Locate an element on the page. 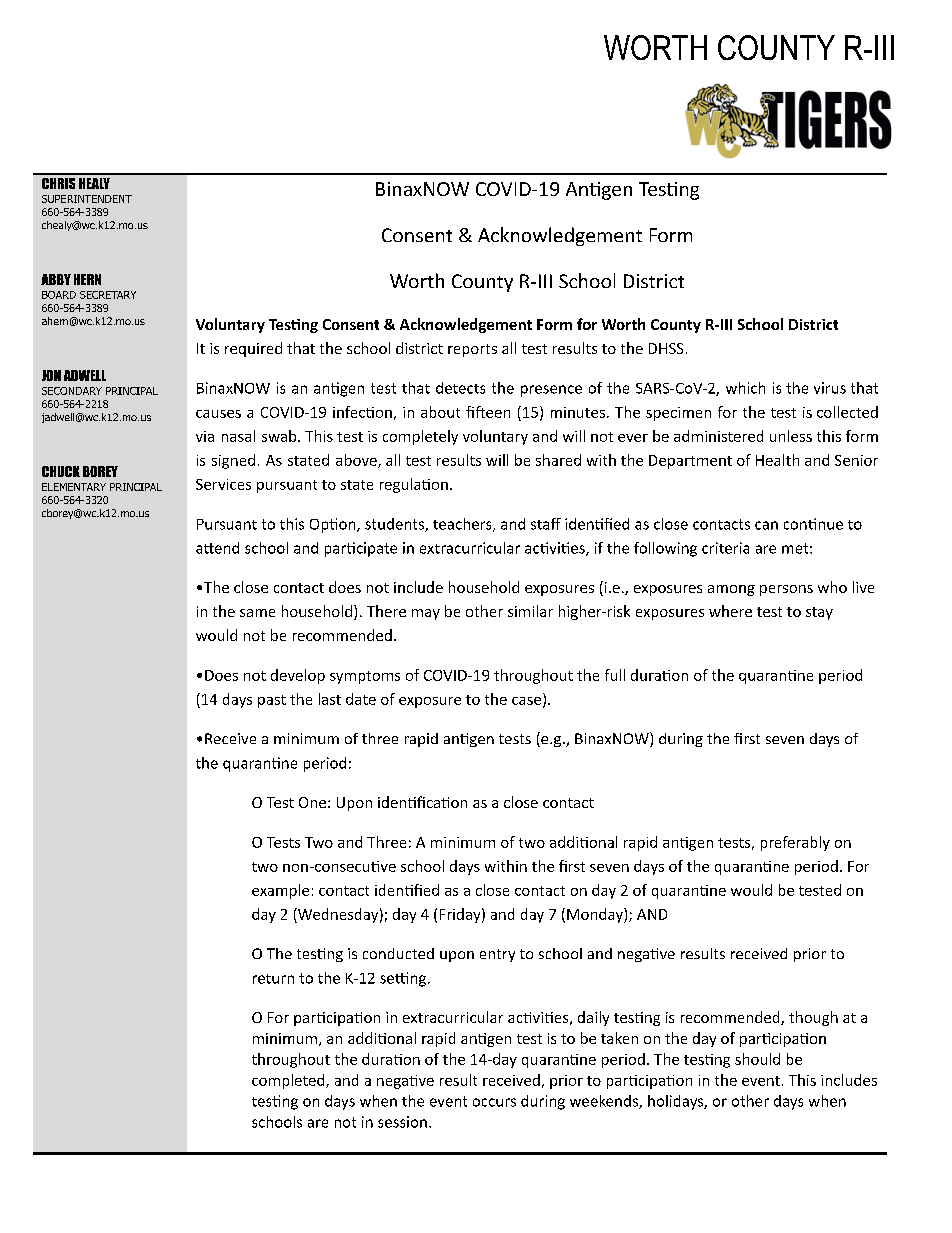 The height and width of the image is (1233, 952). should is located at coordinates (757, 1059).
